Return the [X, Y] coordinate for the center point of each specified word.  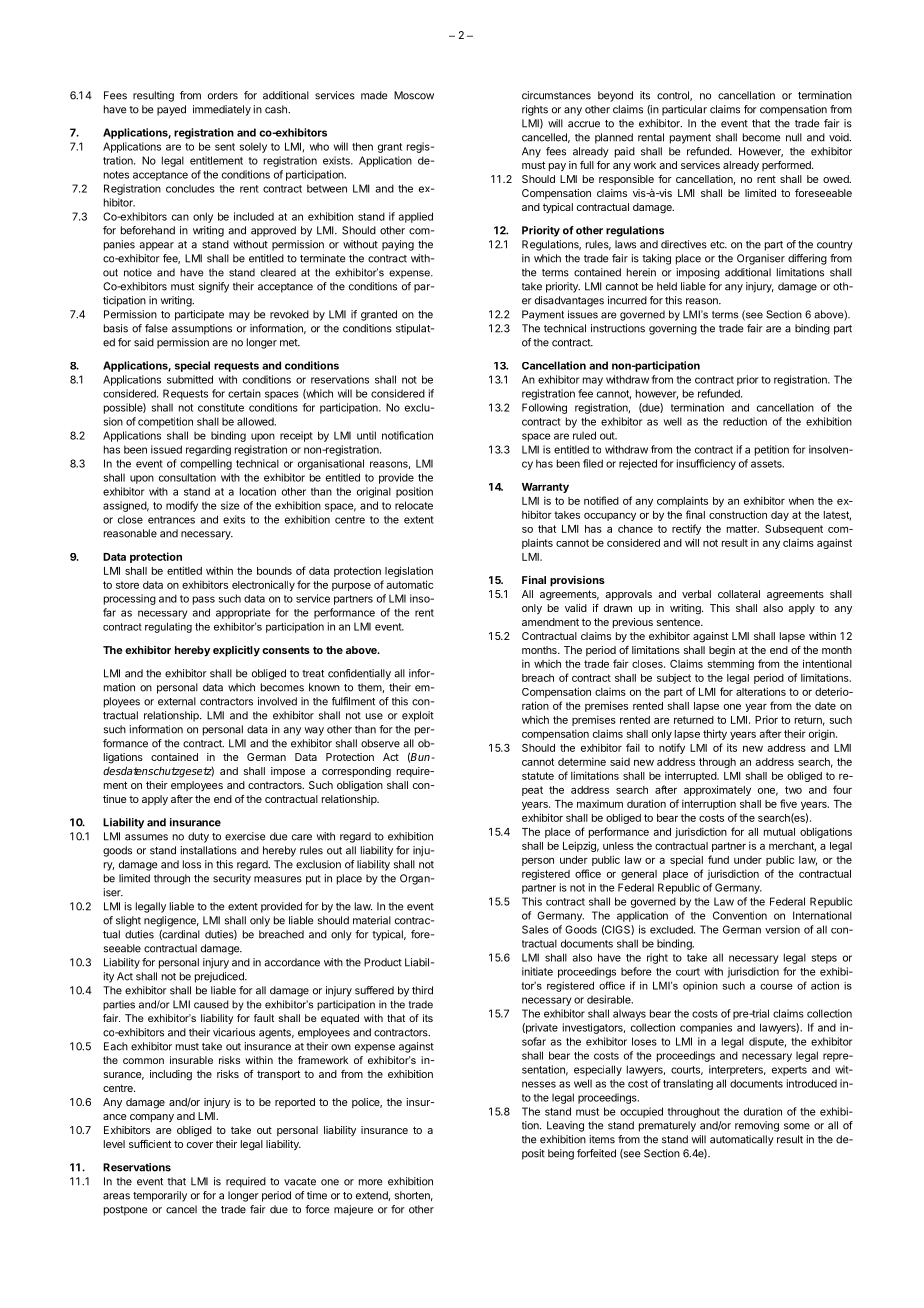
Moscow [414, 95]
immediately [222, 110]
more [370, 1182]
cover [200, 1145]
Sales [535, 929]
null [794, 137]
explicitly [236, 651]
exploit [418, 716]
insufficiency [706, 464]
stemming [731, 665]
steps [824, 959]
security [232, 879]
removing [757, 1126]
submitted [190, 379]
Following [544, 408]
